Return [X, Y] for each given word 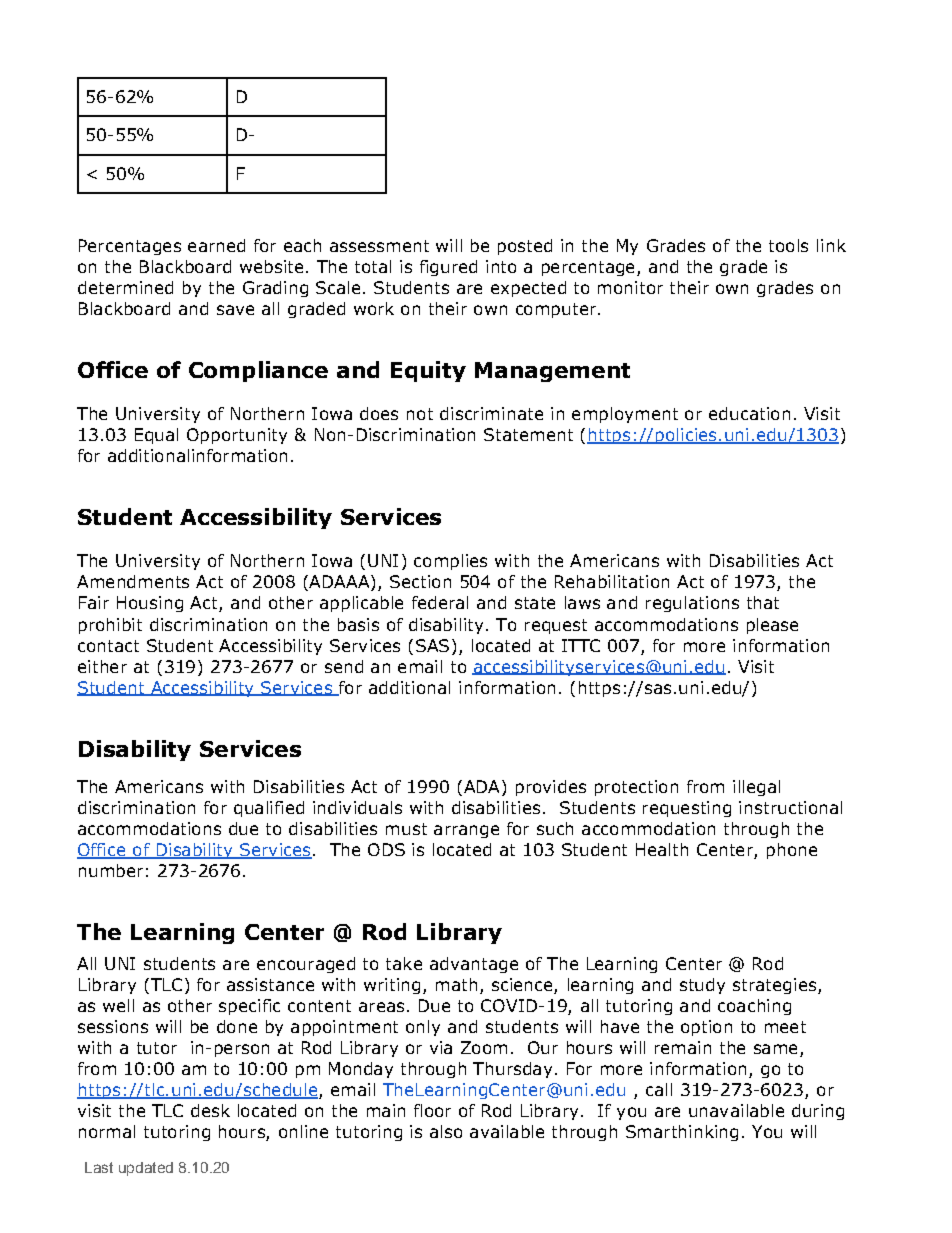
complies [450, 562]
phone [792, 851]
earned [216, 245]
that [763, 602]
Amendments [133, 581]
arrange [466, 831]
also [446, 1131]
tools [788, 245]
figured [448, 268]
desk [210, 1110]
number [111, 870]
